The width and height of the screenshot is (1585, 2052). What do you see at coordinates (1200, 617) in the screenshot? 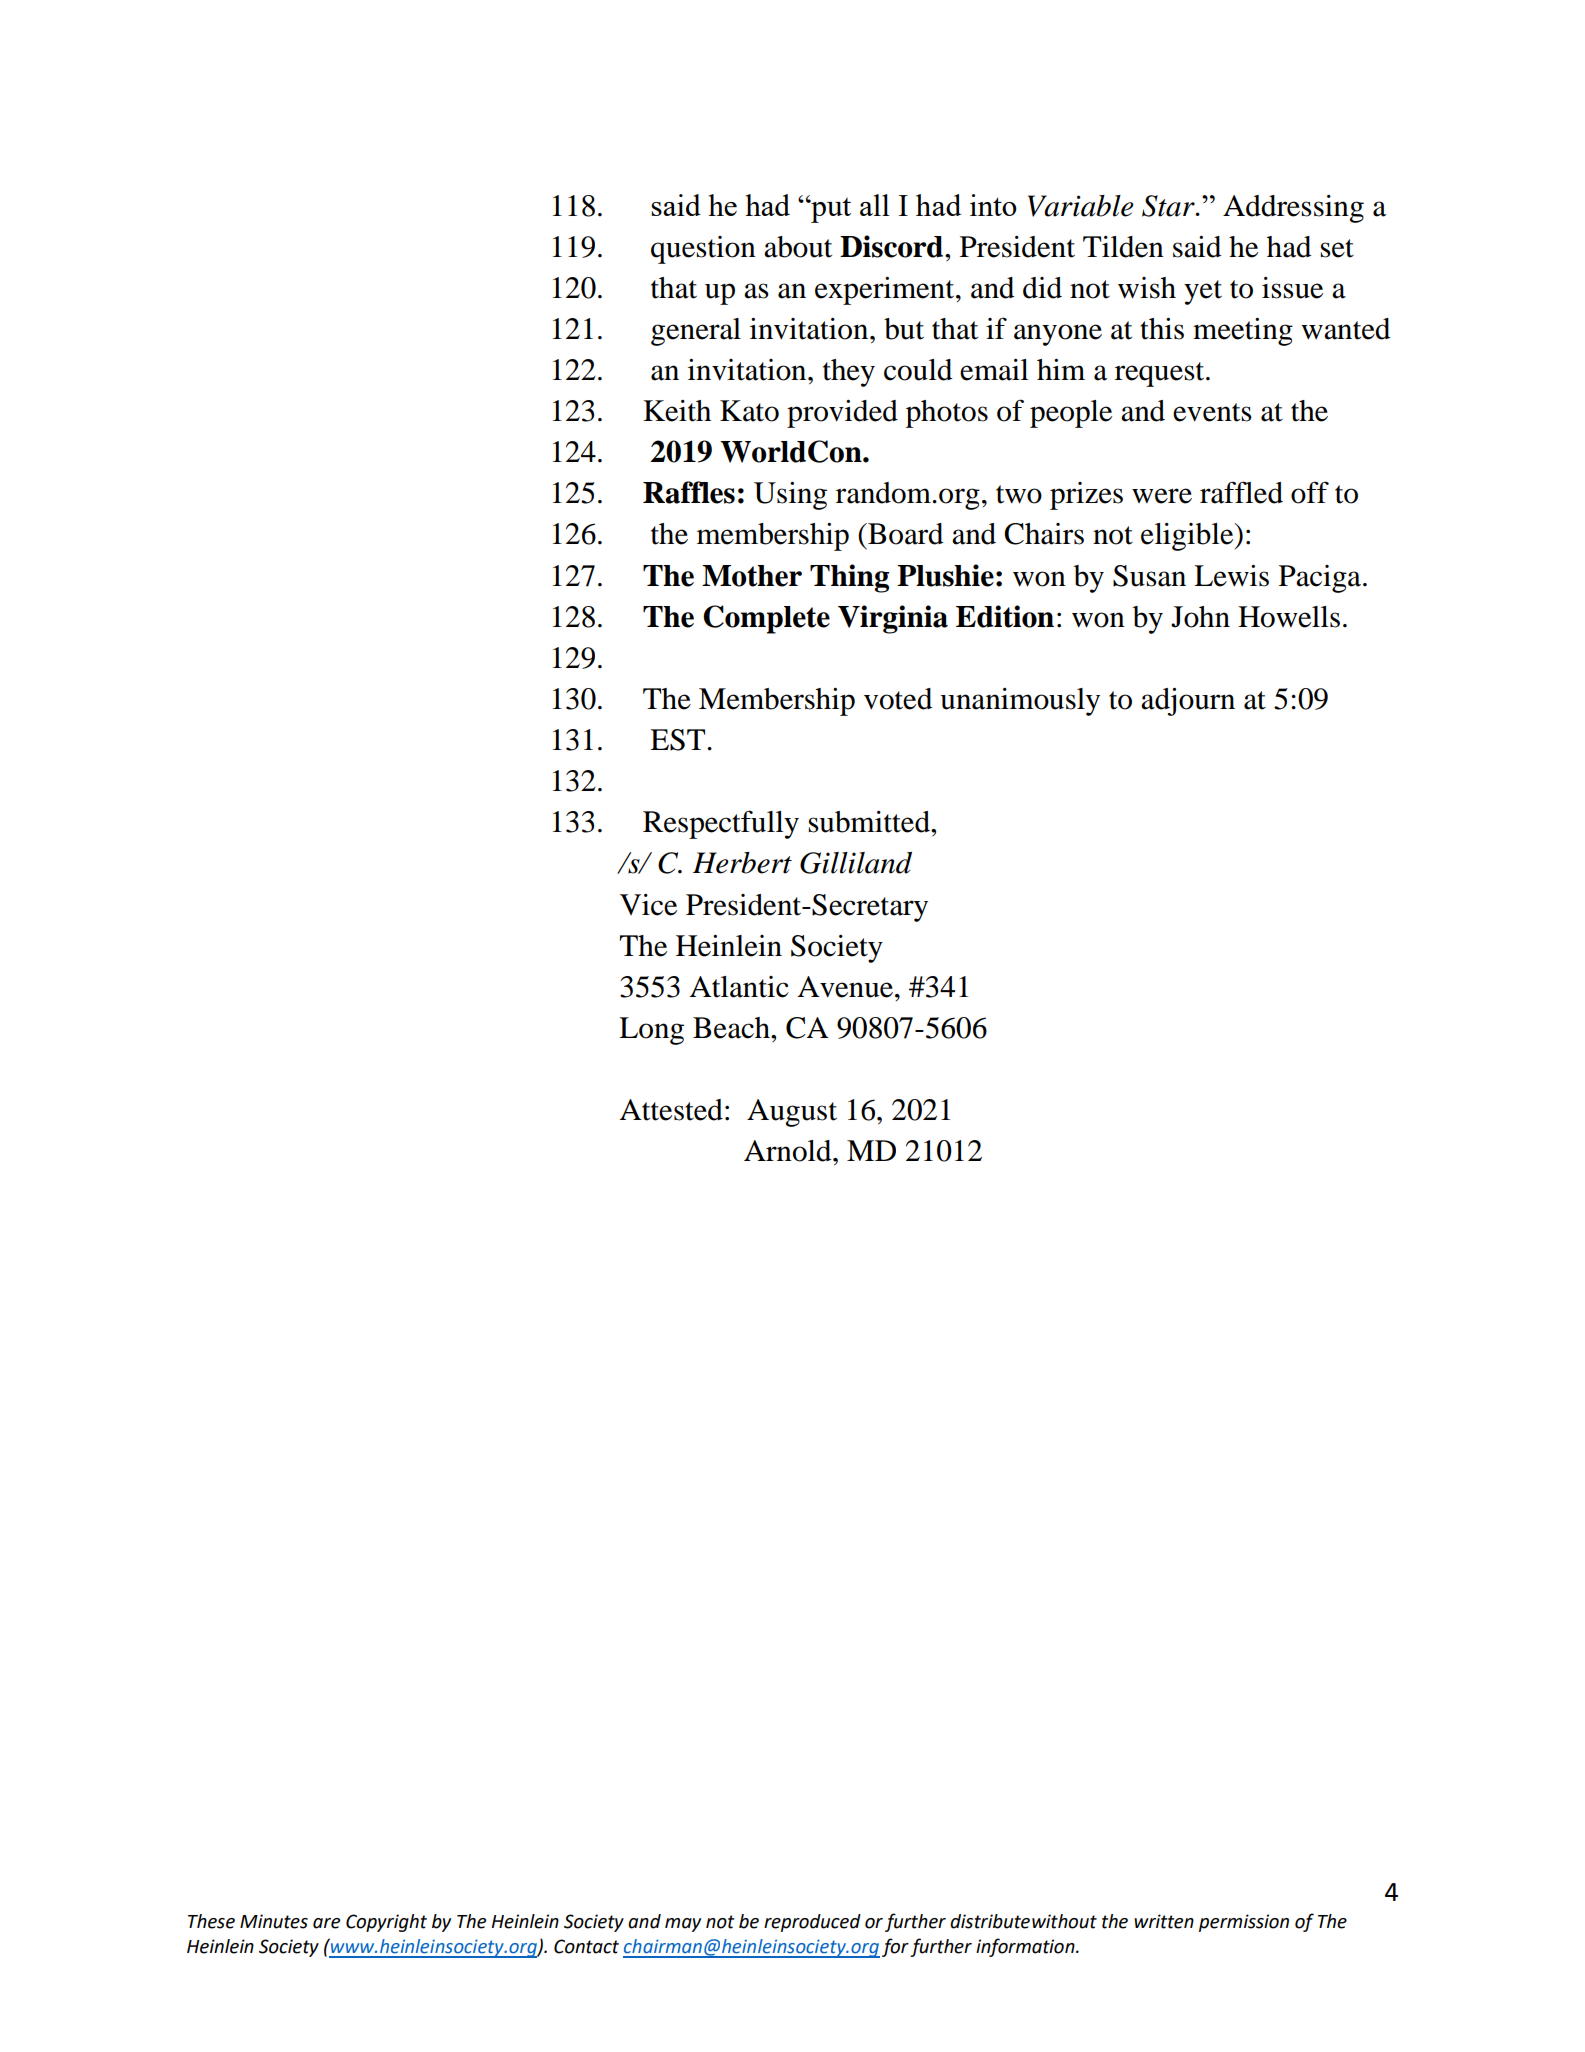
I see `John` at bounding box center [1200, 617].
